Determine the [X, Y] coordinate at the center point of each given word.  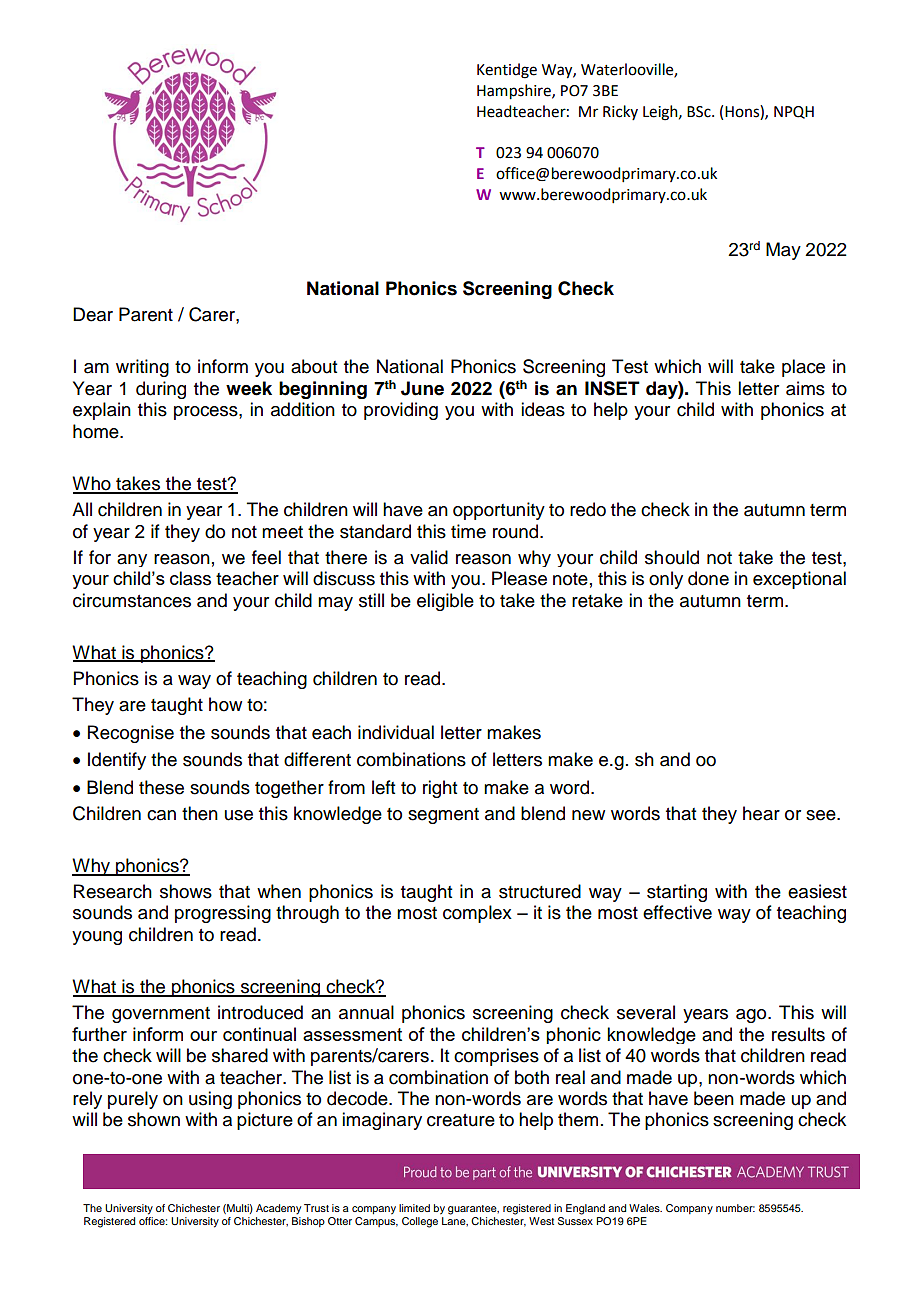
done [708, 578]
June [422, 388]
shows [186, 891]
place [803, 368]
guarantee [473, 1210]
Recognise [131, 734]
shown [154, 1119]
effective [677, 912]
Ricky [620, 112]
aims [805, 388]
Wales [645, 1208]
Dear [93, 314]
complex [477, 914]
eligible [445, 602]
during [161, 390]
